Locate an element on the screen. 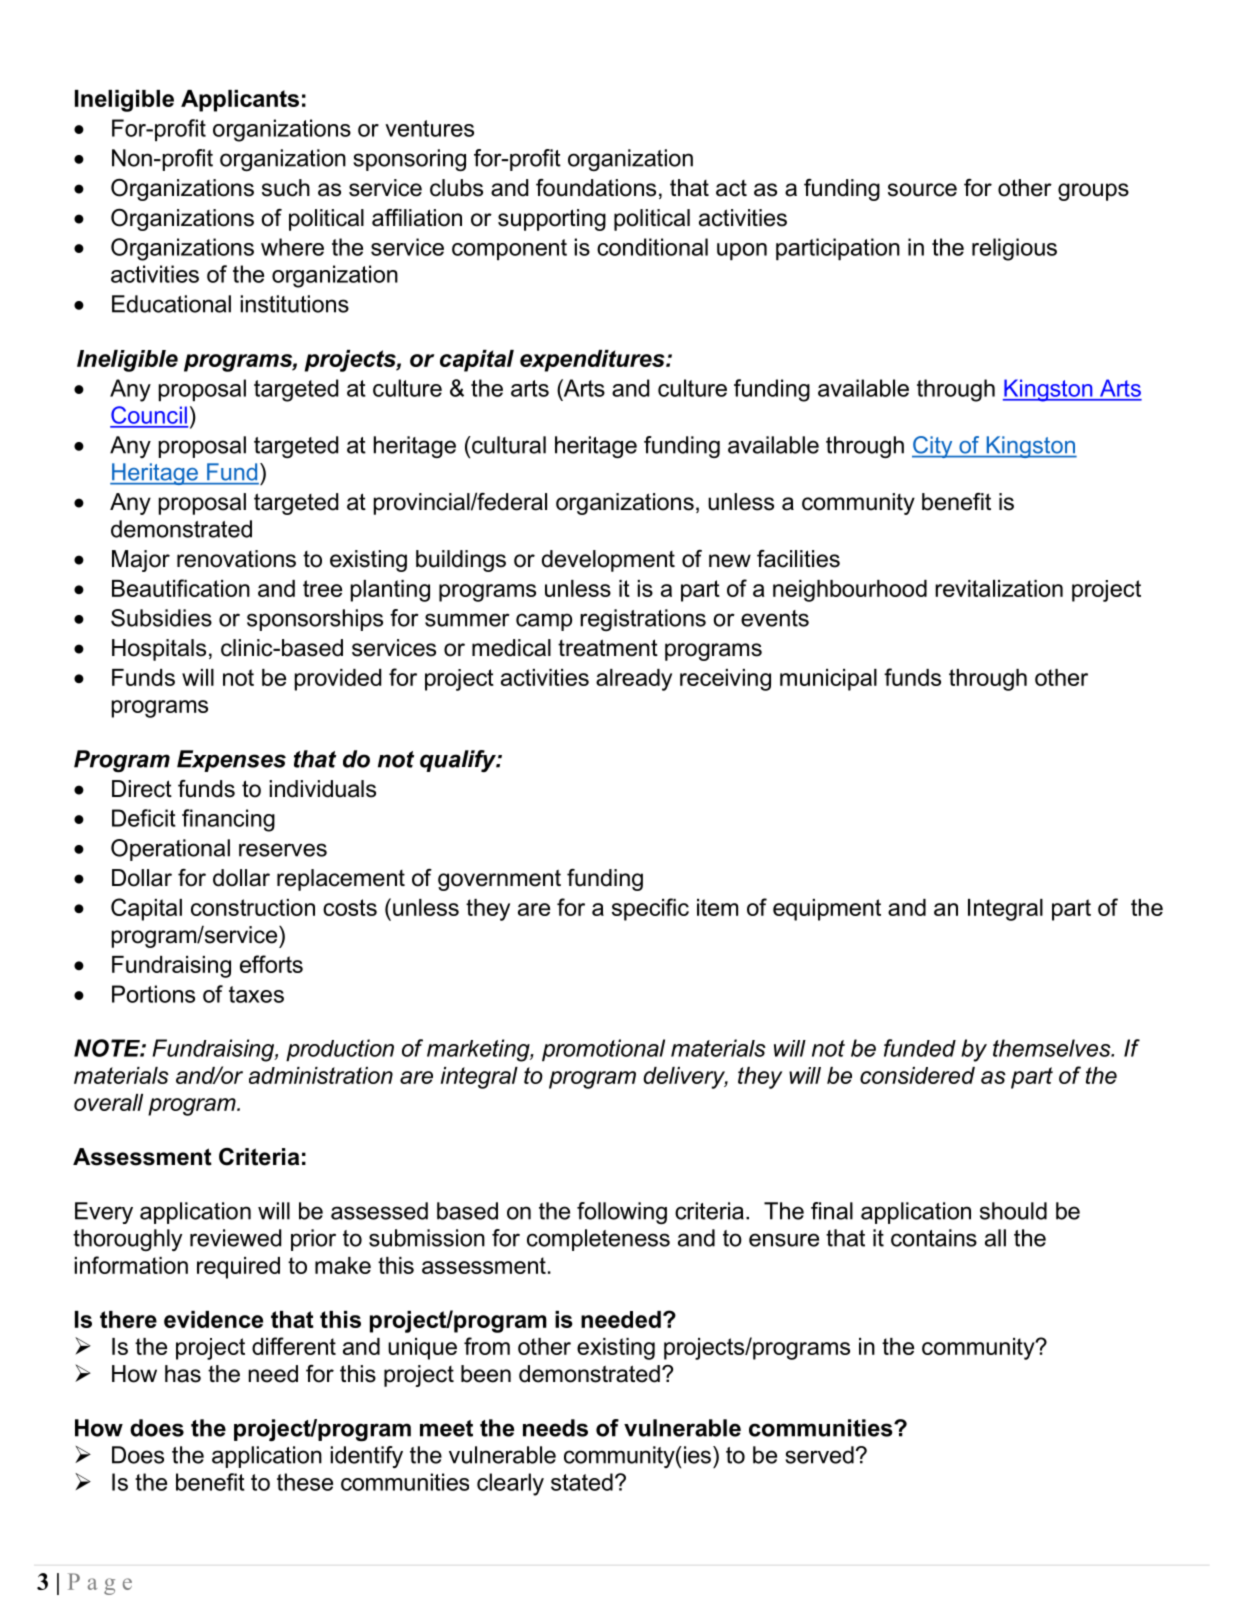 The image size is (1255, 1624). promotional is located at coordinates (603, 1050).
